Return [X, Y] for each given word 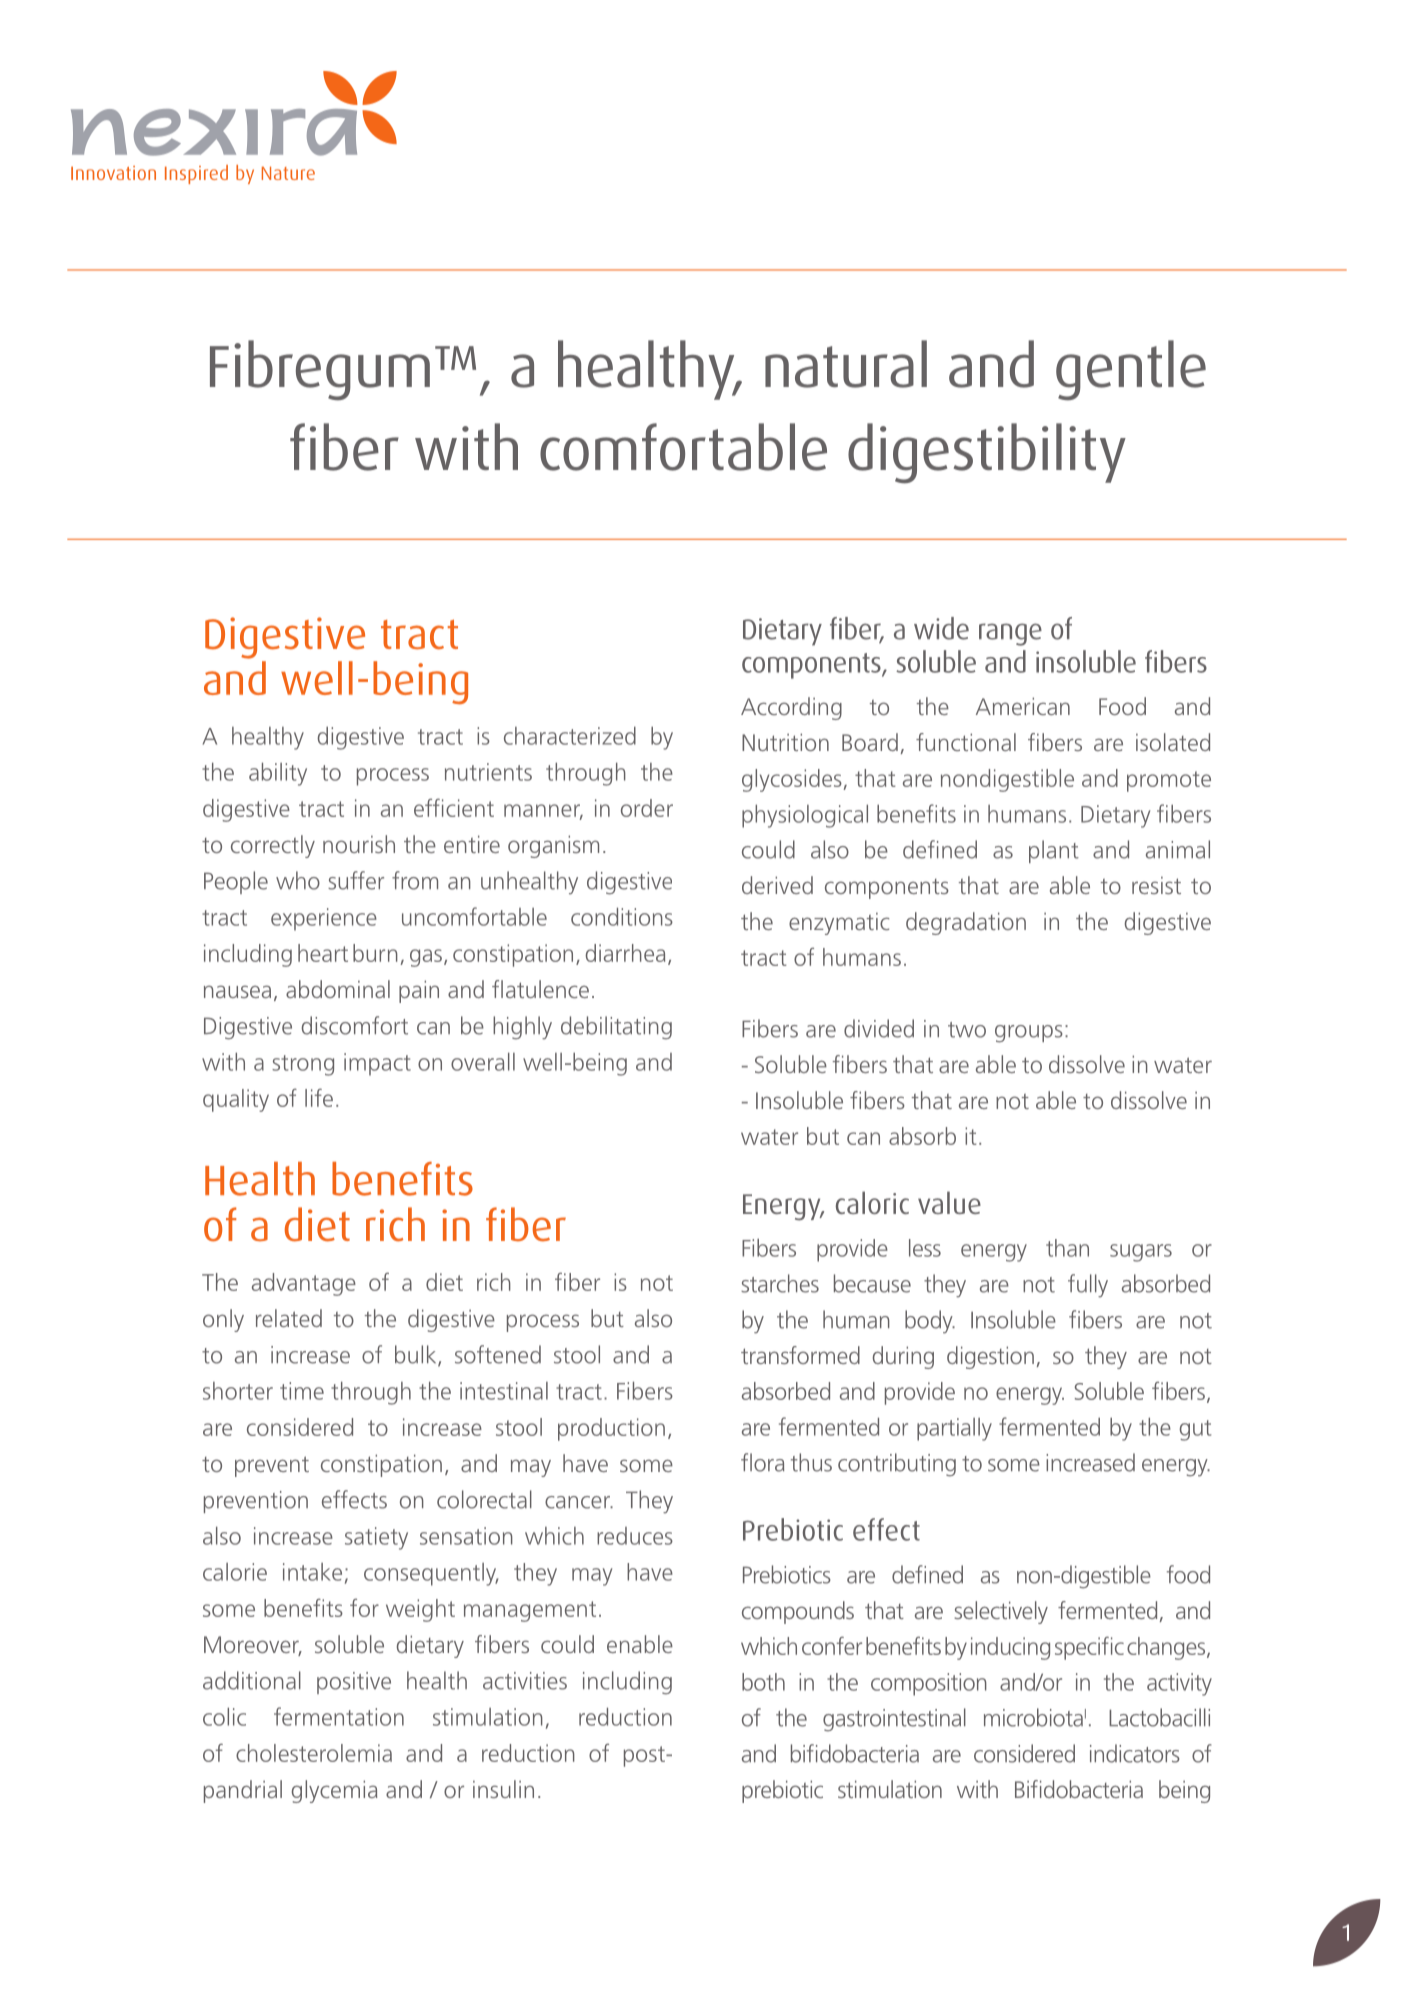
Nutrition [785, 742]
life [319, 1097]
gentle [1131, 370]
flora [762, 1462]
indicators [1135, 1753]
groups [1029, 1034]
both [763, 1682]
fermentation [339, 1716]
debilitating [616, 1028]
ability [278, 774]
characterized [570, 735]
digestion [990, 1357]
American [1023, 706]
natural [846, 364]
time [302, 1391]
